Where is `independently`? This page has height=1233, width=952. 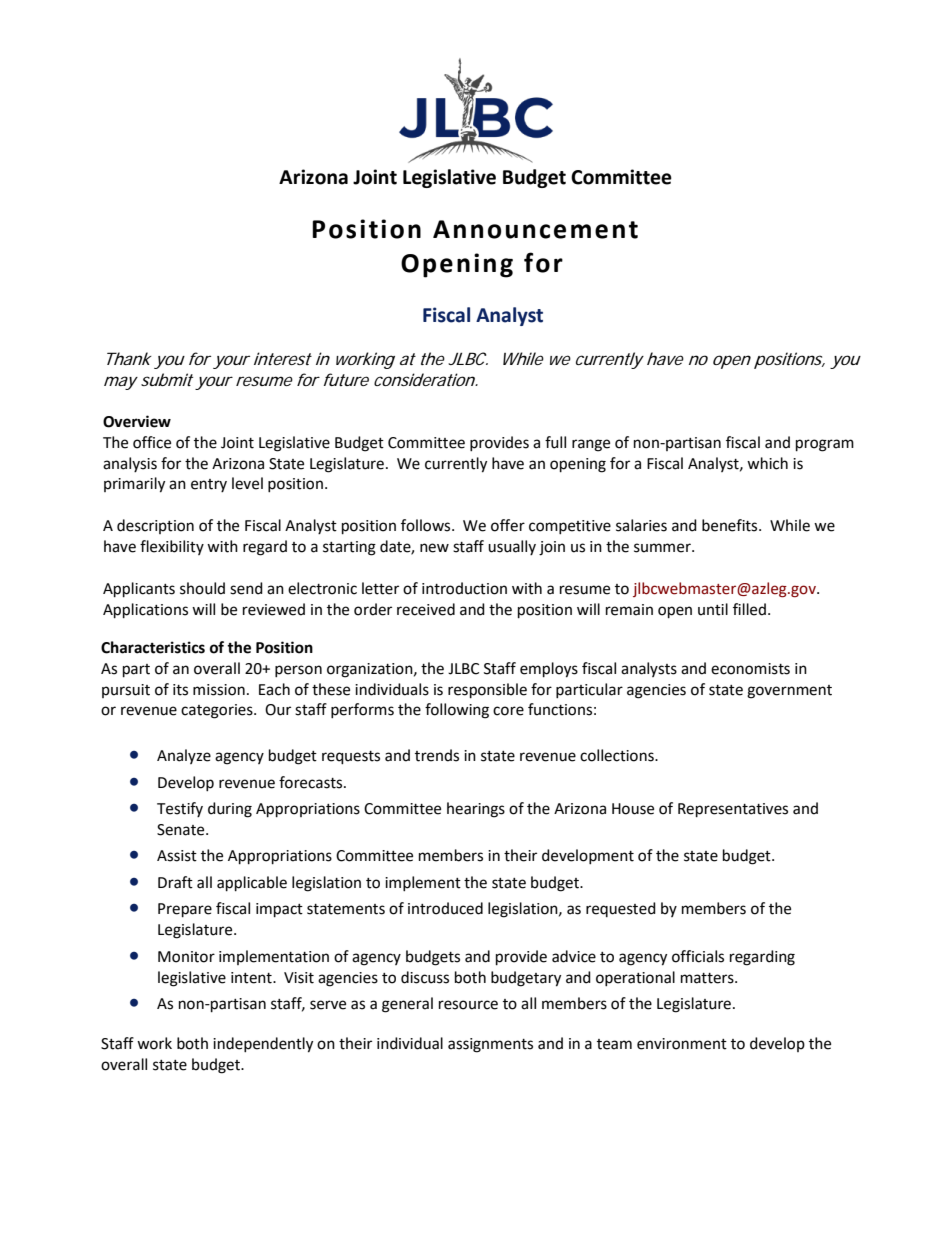
independently is located at coordinates (263, 1045).
